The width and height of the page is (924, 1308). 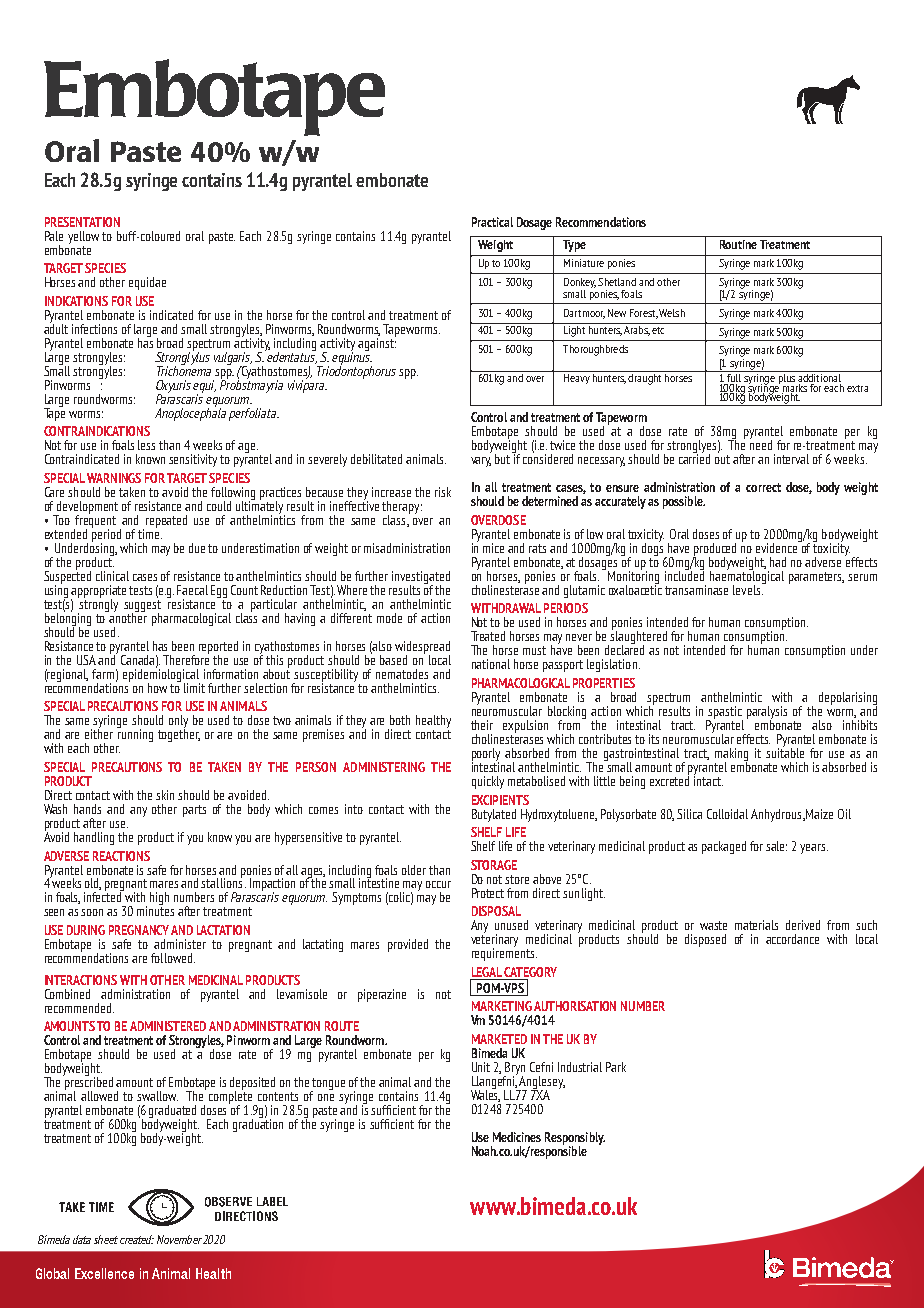 What do you see at coordinates (137, 1239) in the page?
I see `created` at bounding box center [137, 1239].
